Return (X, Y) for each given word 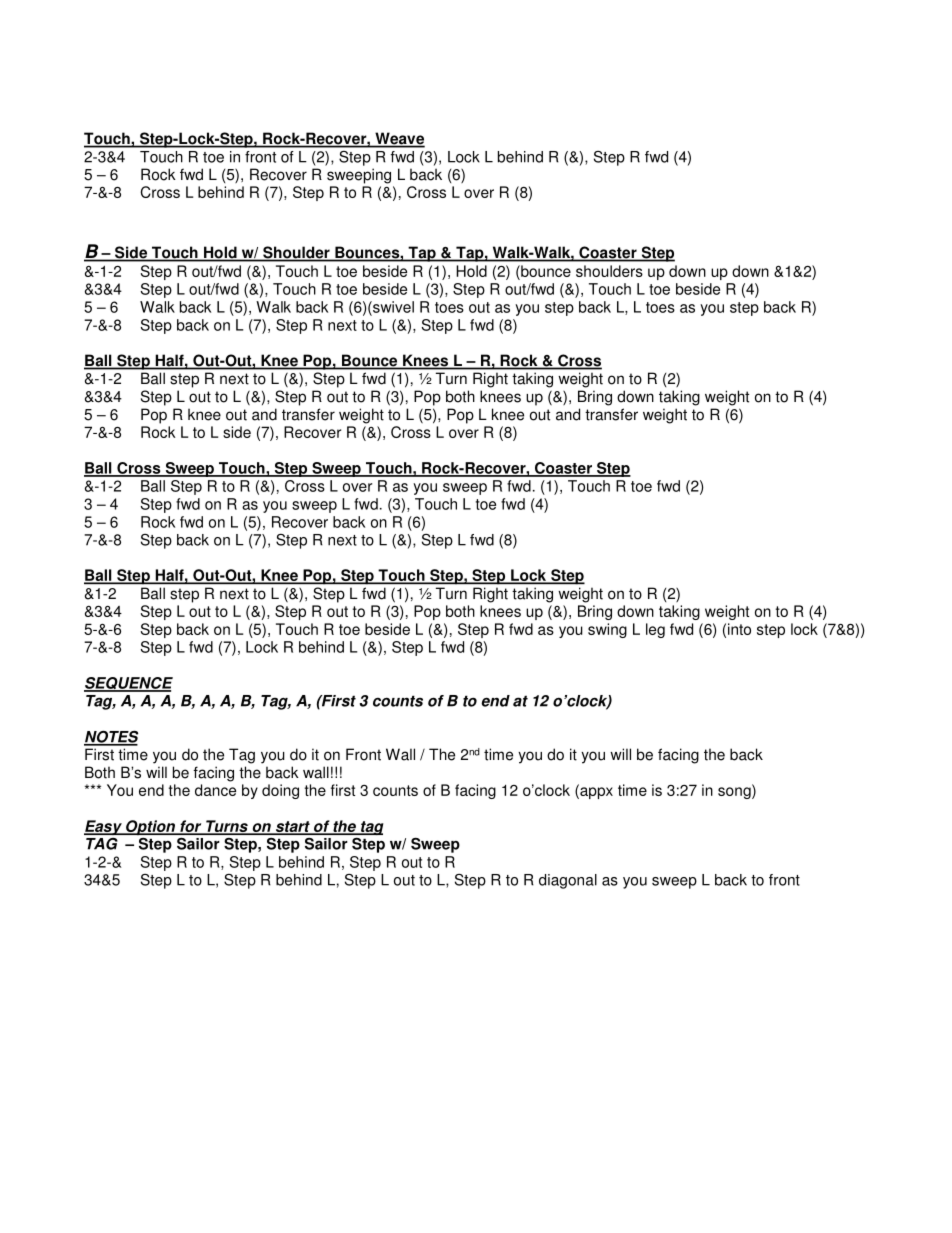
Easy (104, 827)
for (191, 827)
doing (280, 791)
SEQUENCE (128, 684)
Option (150, 828)
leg (655, 630)
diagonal (568, 881)
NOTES (111, 737)
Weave (399, 139)
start (292, 828)
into (739, 629)
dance (215, 790)
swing (607, 630)
